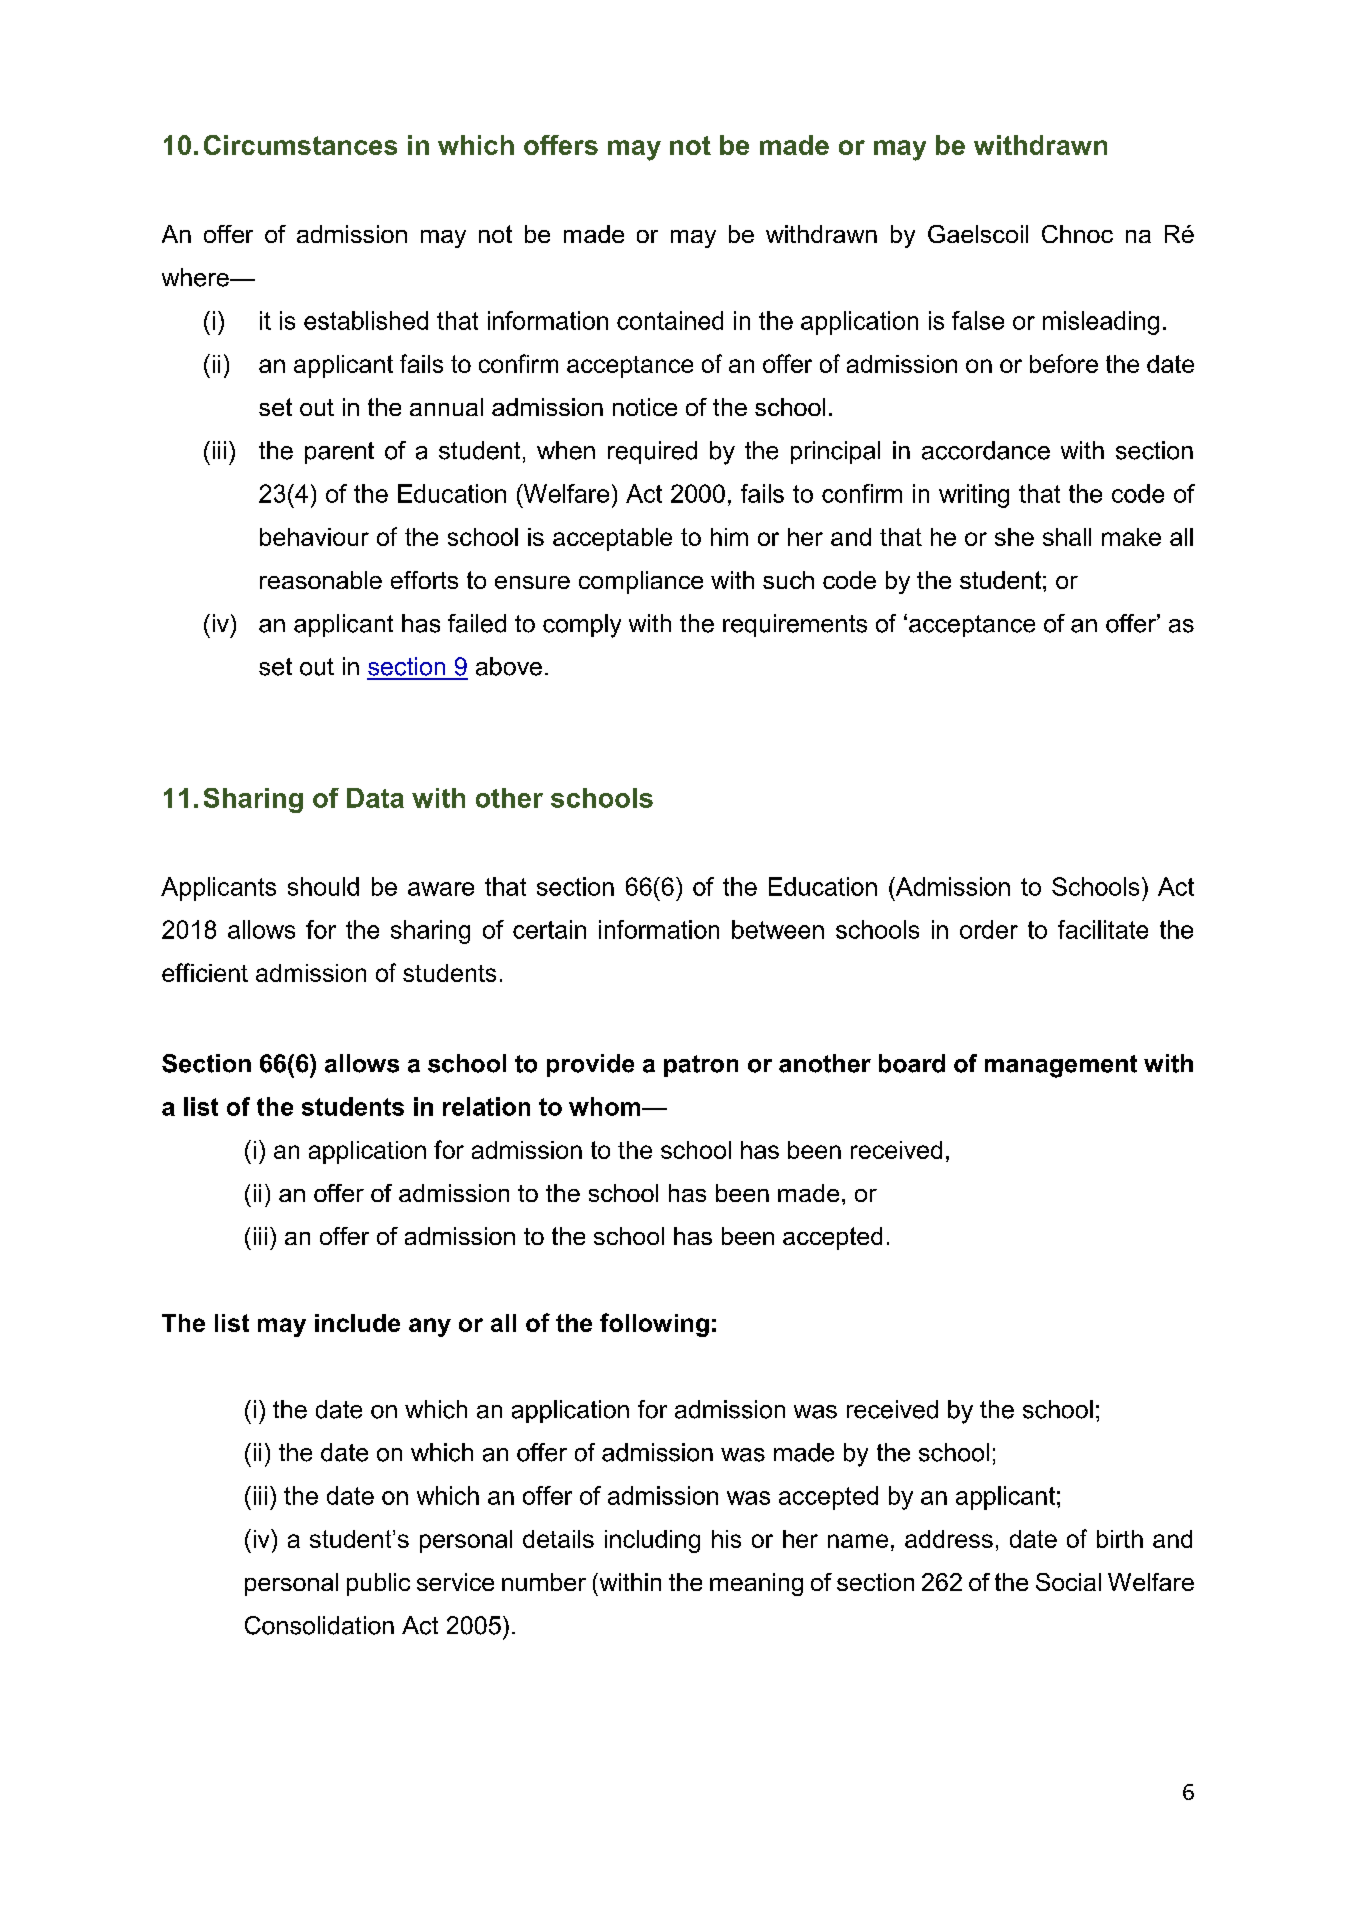 This screenshot has height=1918, width=1356. Describe the element at coordinates (357, 1323) in the screenshot. I see `include` at that location.
